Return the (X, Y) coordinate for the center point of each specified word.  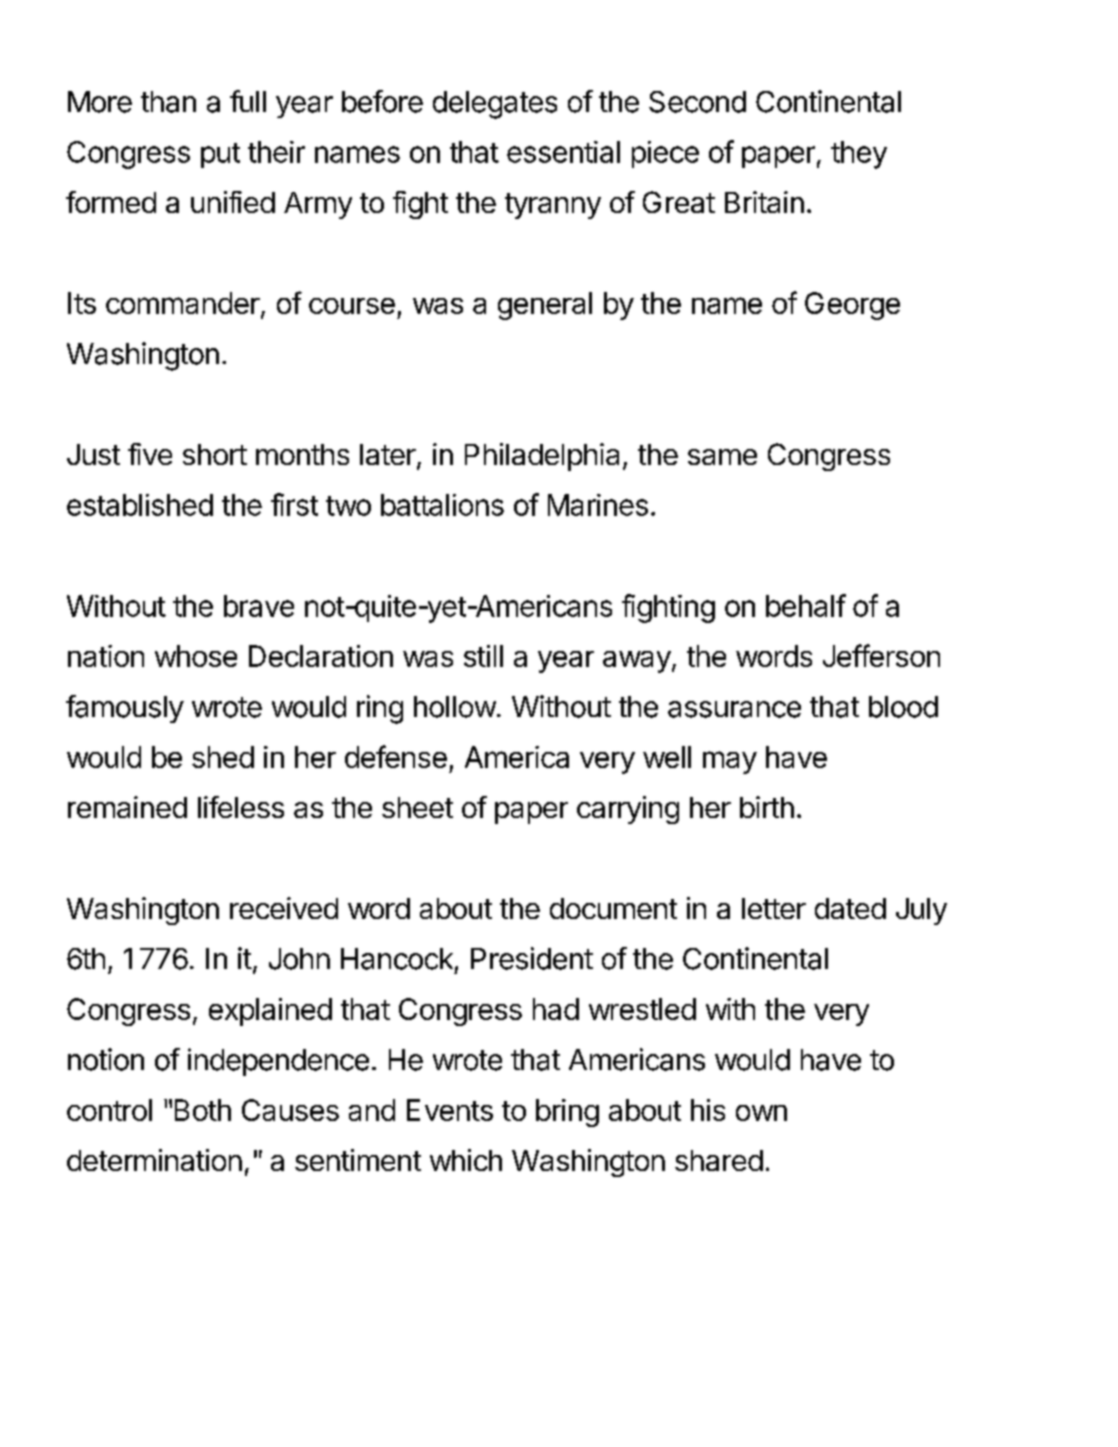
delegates (495, 105)
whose (196, 656)
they (859, 155)
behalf (806, 605)
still (483, 656)
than (168, 102)
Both (203, 1110)
